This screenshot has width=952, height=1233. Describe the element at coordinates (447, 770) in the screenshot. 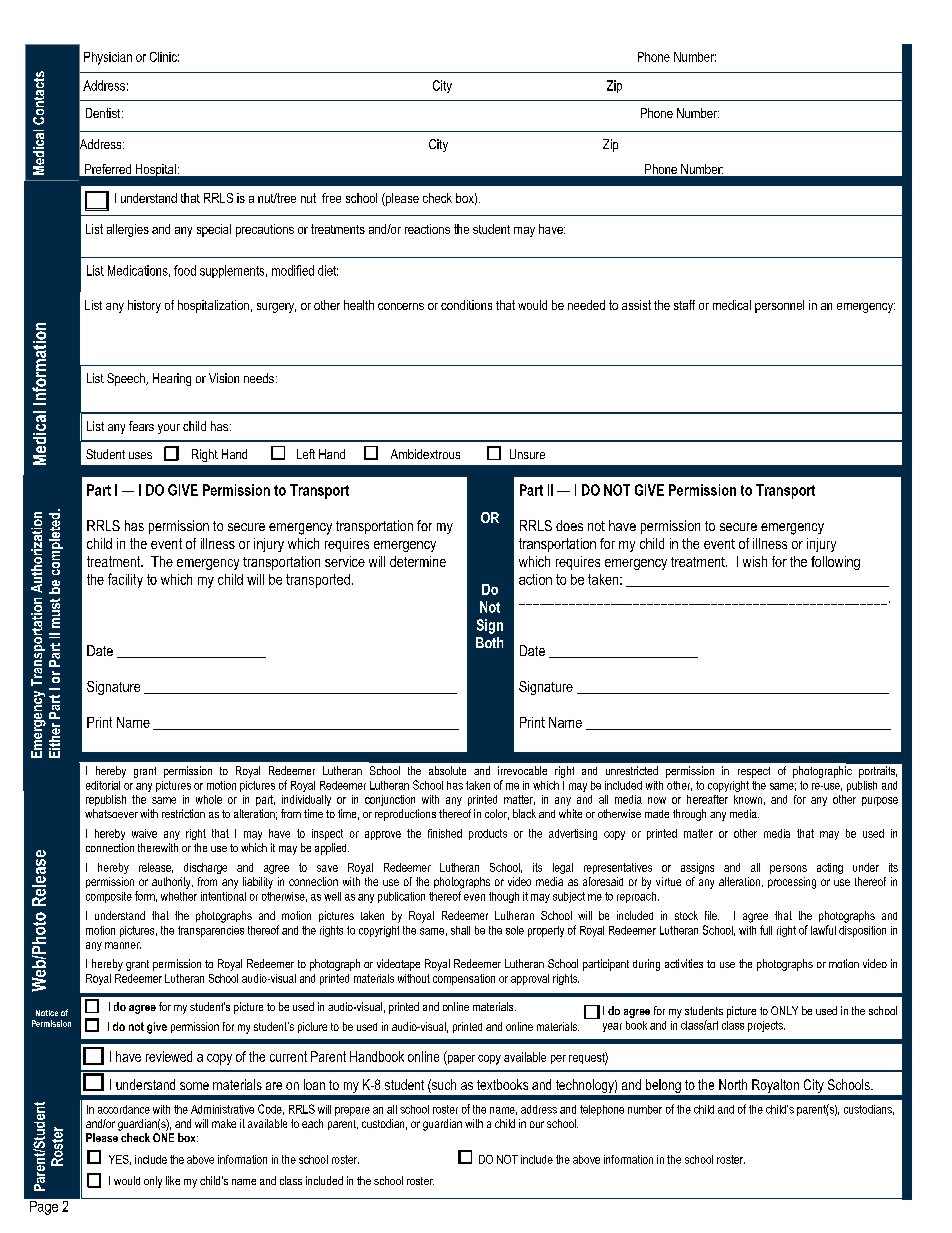

I see `absolute` at that location.
